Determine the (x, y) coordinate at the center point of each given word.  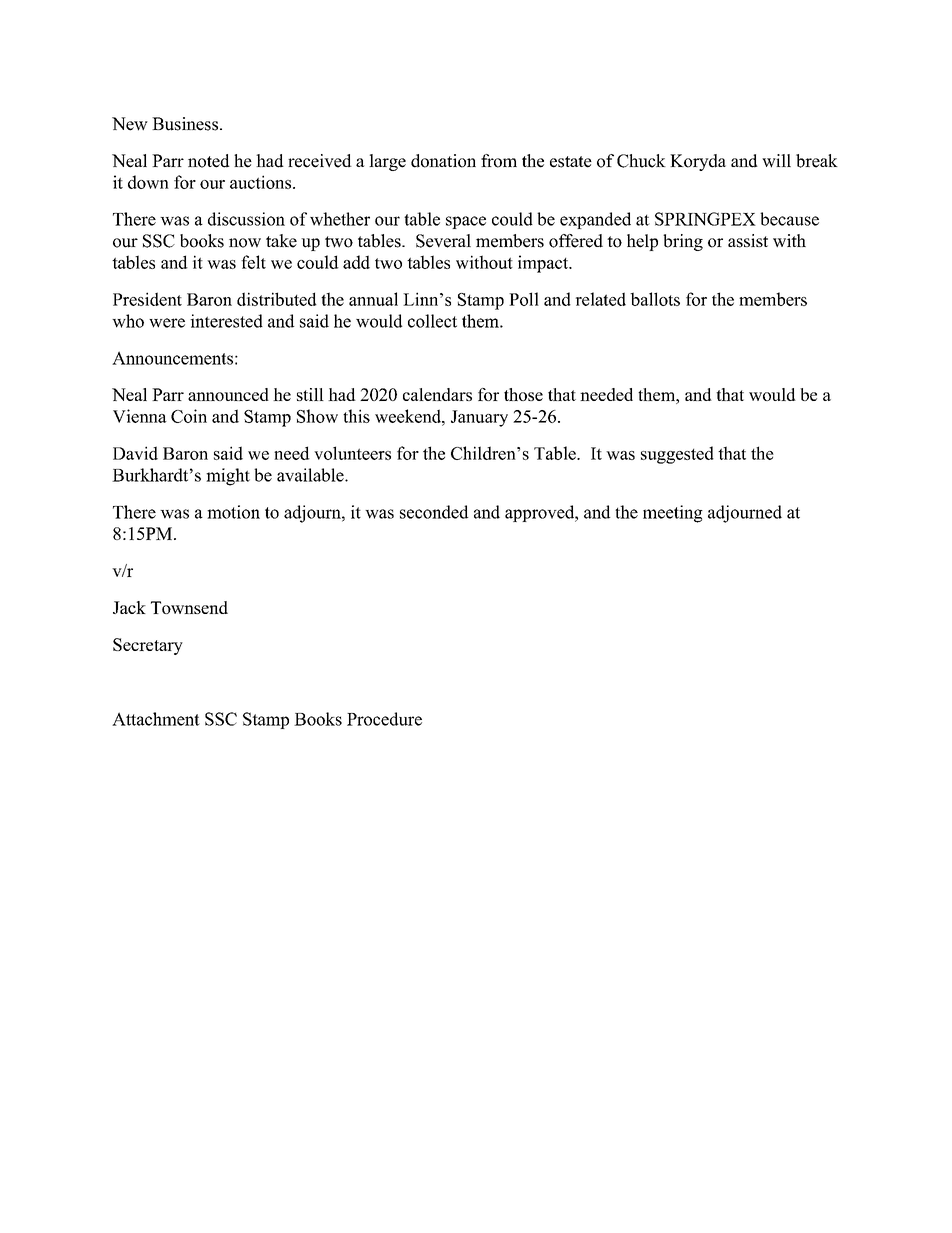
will (776, 161)
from (499, 161)
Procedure (384, 719)
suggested (677, 455)
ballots (655, 299)
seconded (434, 512)
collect (432, 321)
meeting (673, 514)
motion (233, 512)
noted (209, 161)
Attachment (156, 719)
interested (226, 321)
